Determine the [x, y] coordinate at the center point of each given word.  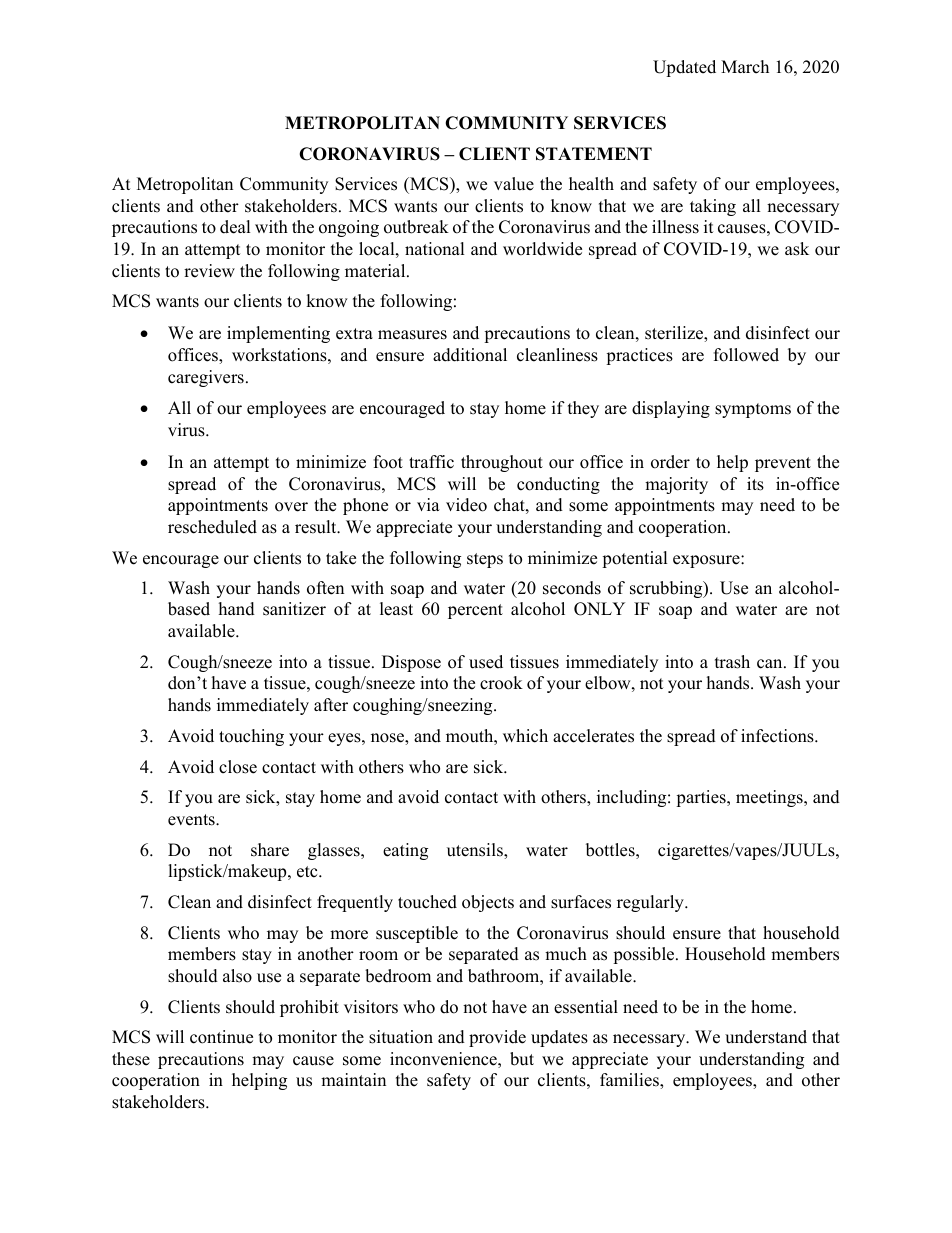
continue [221, 1037]
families [630, 1081]
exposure [707, 561]
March [745, 67]
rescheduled [212, 527]
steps [485, 560]
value [514, 184]
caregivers [206, 378]
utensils [476, 851]
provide [497, 1038]
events [192, 820]
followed [746, 355]
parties [702, 798]
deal [235, 227]
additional [470, 355]
